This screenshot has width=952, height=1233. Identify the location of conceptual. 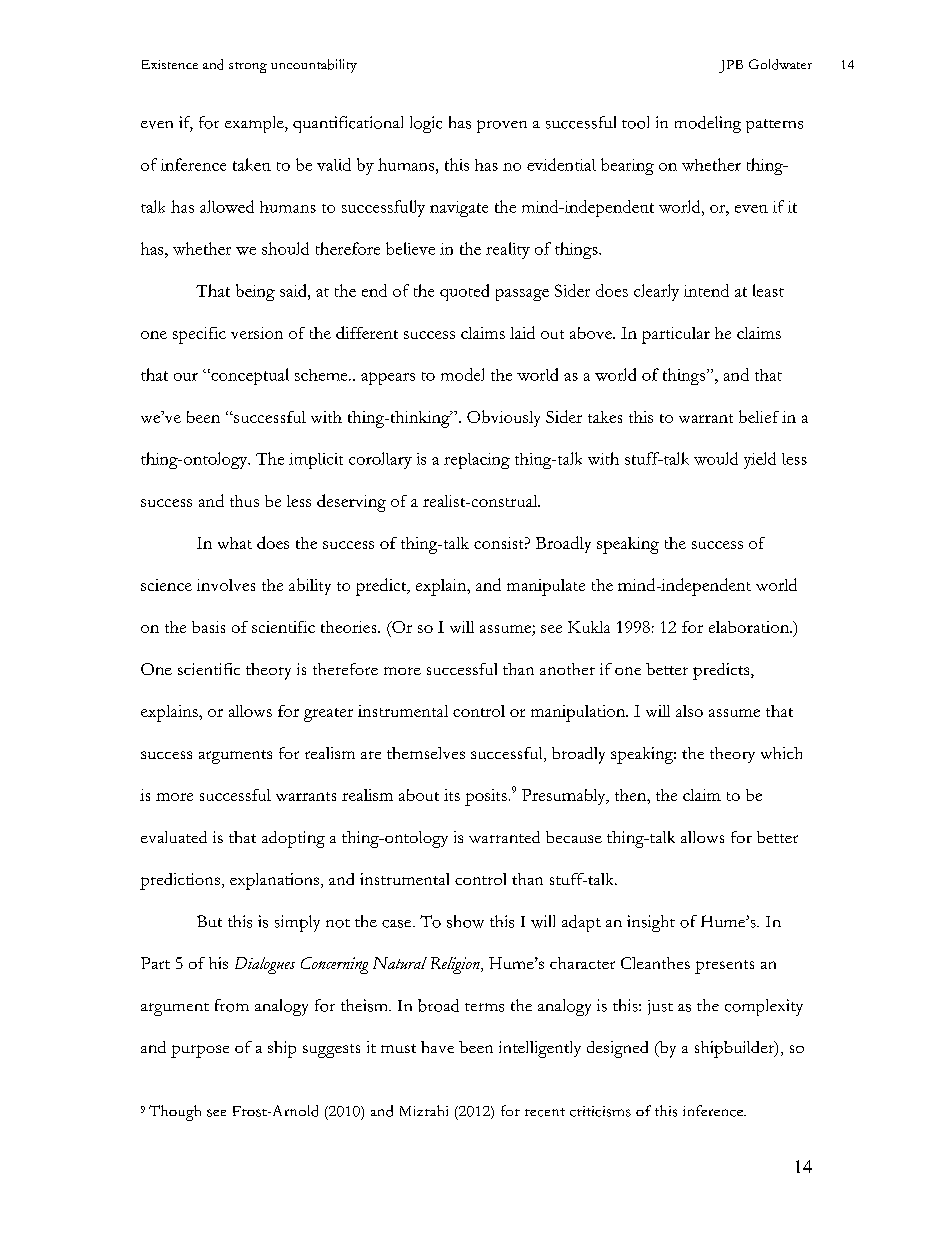
(249, 376).
